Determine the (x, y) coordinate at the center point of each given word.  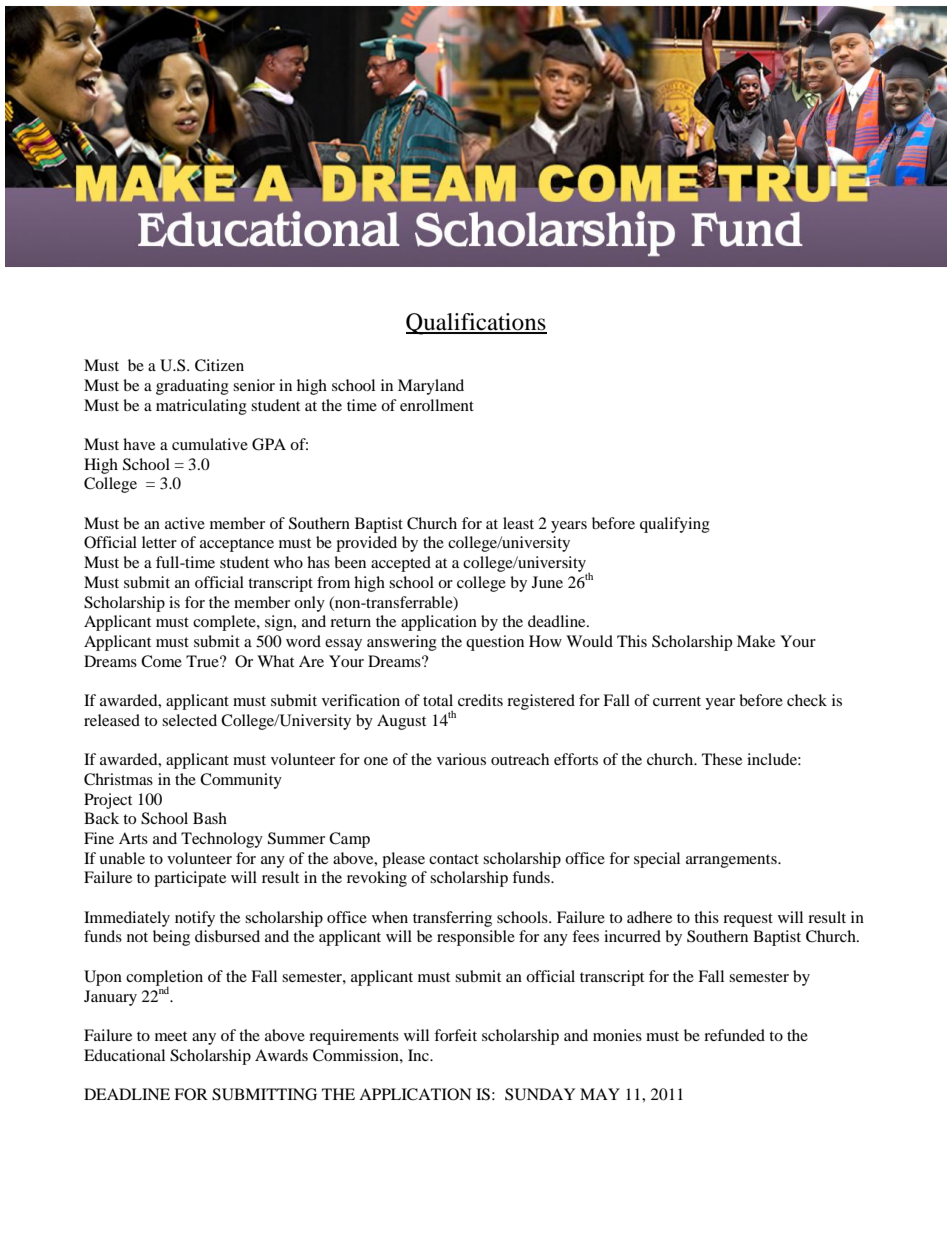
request (748, 920)
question (495, 643)
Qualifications (476, 324)
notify (195, 919)
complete (225, 623)
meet (171, 1036)
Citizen (219, 365)
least (518, 523)
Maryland (431, 387)
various (461, 759)
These (722, 759)
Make (756, 641)
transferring (452, 919)
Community (241, 781)
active (185, 523)
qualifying (675, 525)
